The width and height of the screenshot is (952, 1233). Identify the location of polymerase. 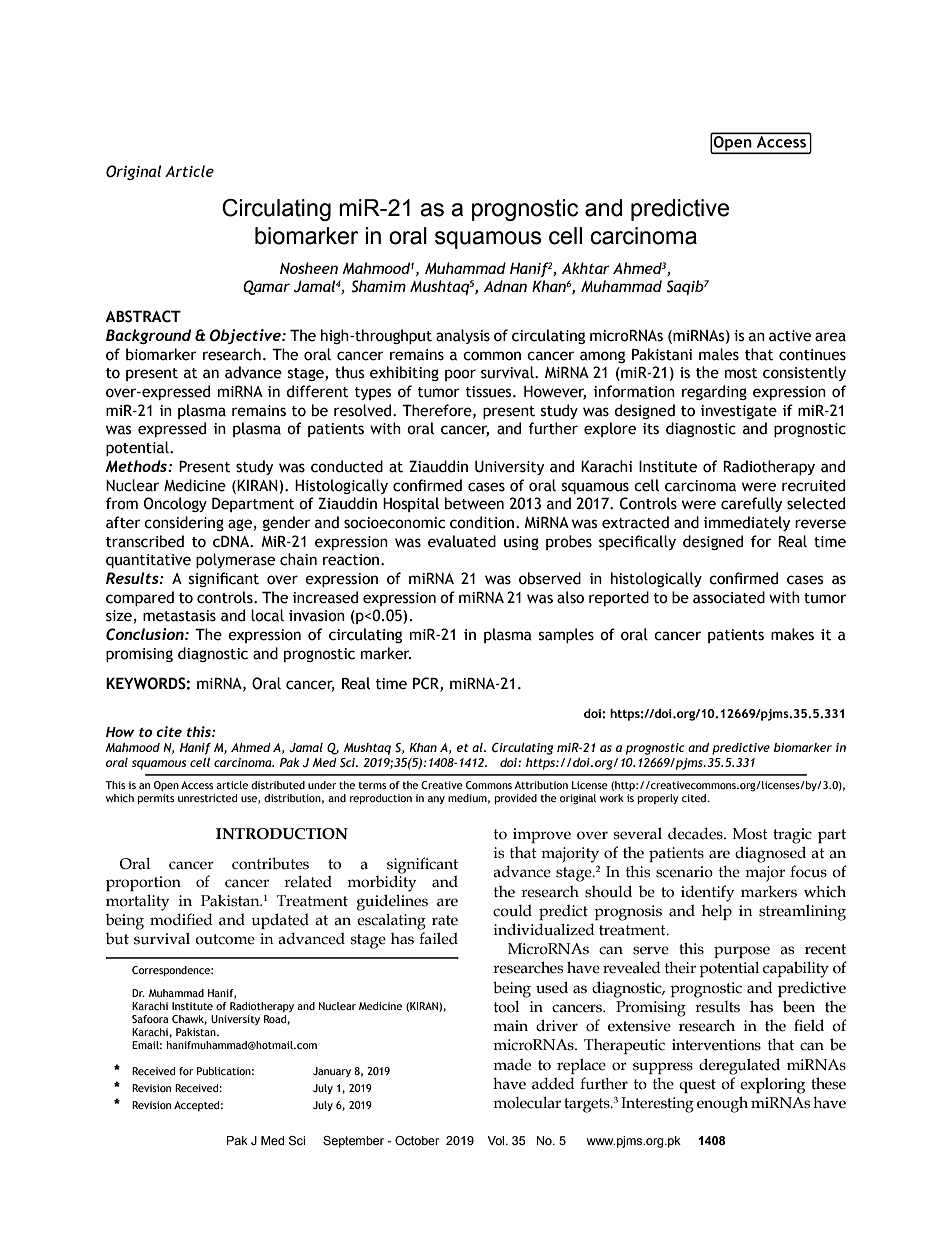
(235, 560).
